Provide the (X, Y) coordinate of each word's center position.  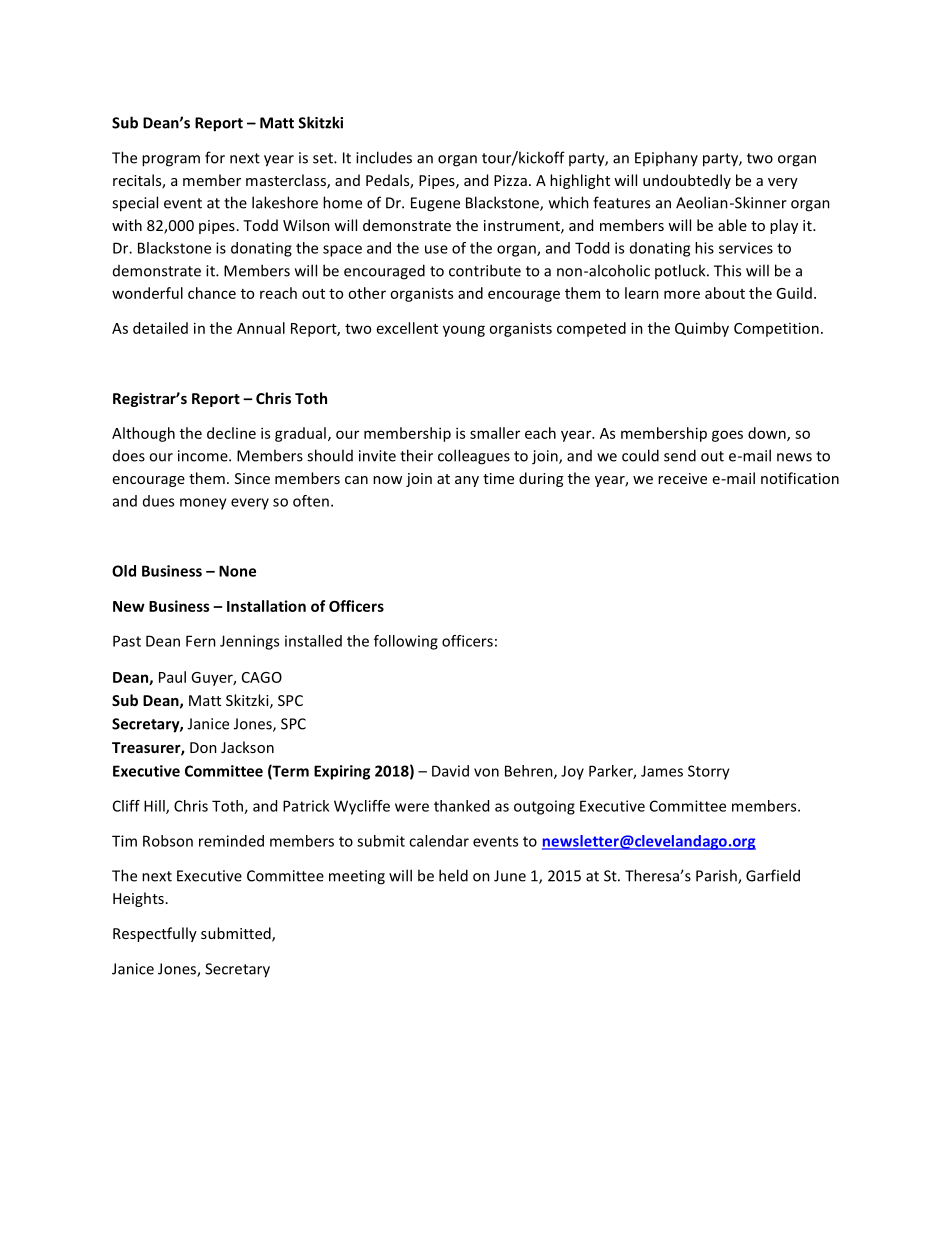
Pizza (510, 180)
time (498, 478)
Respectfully (155, 934)
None (237, 571)
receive (682, 478)
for (215, 157)
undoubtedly (687, 181)
